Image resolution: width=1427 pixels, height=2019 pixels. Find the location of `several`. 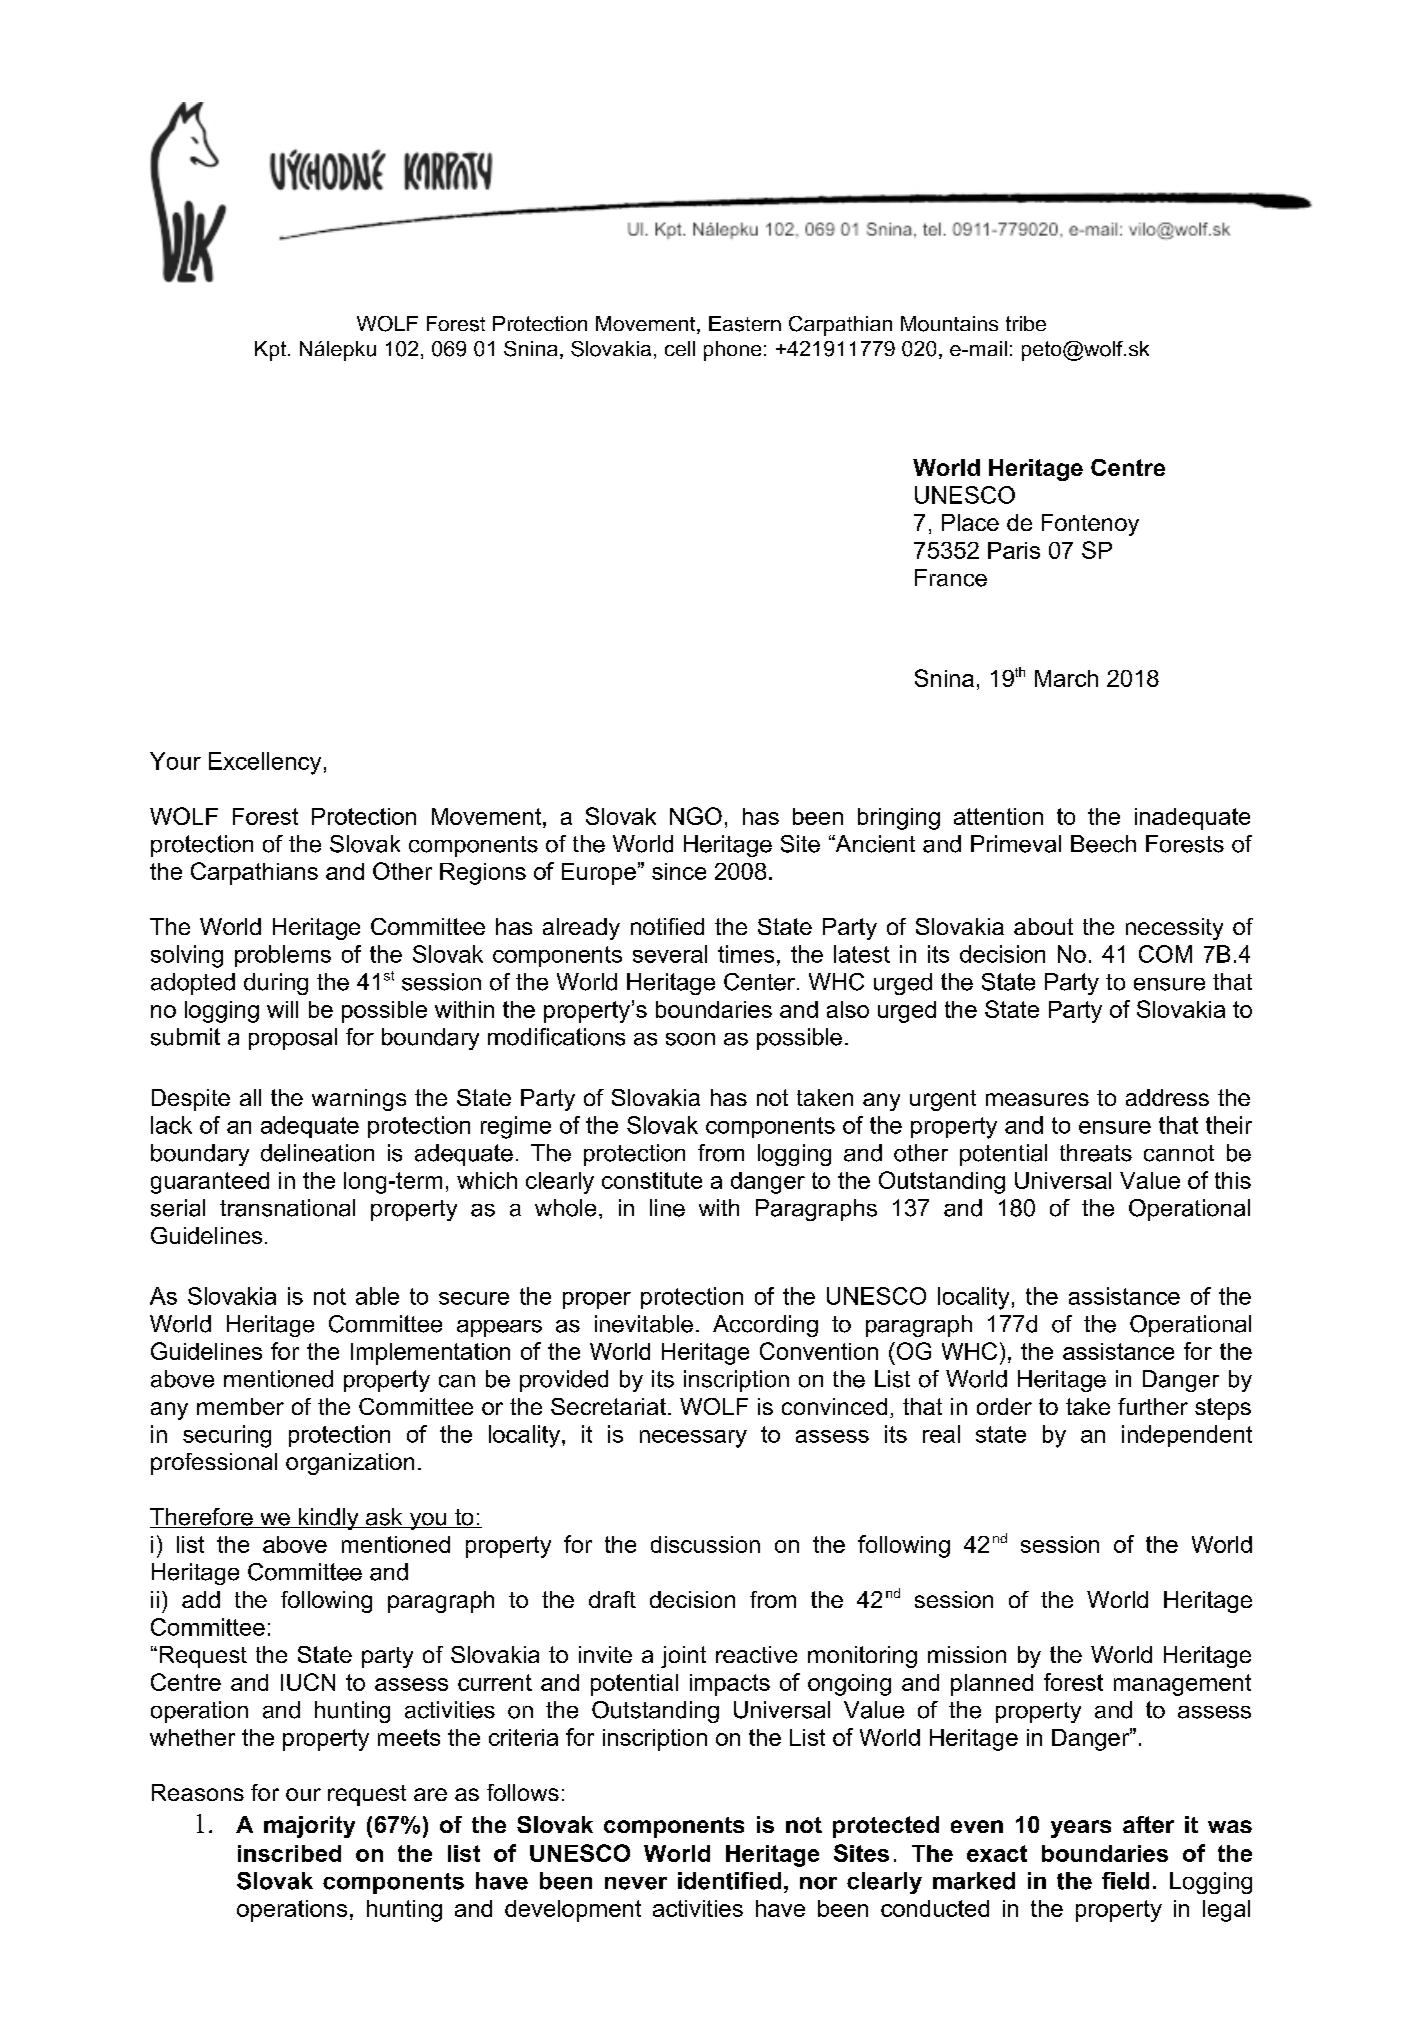

several is located at coordinates (670, 954).
